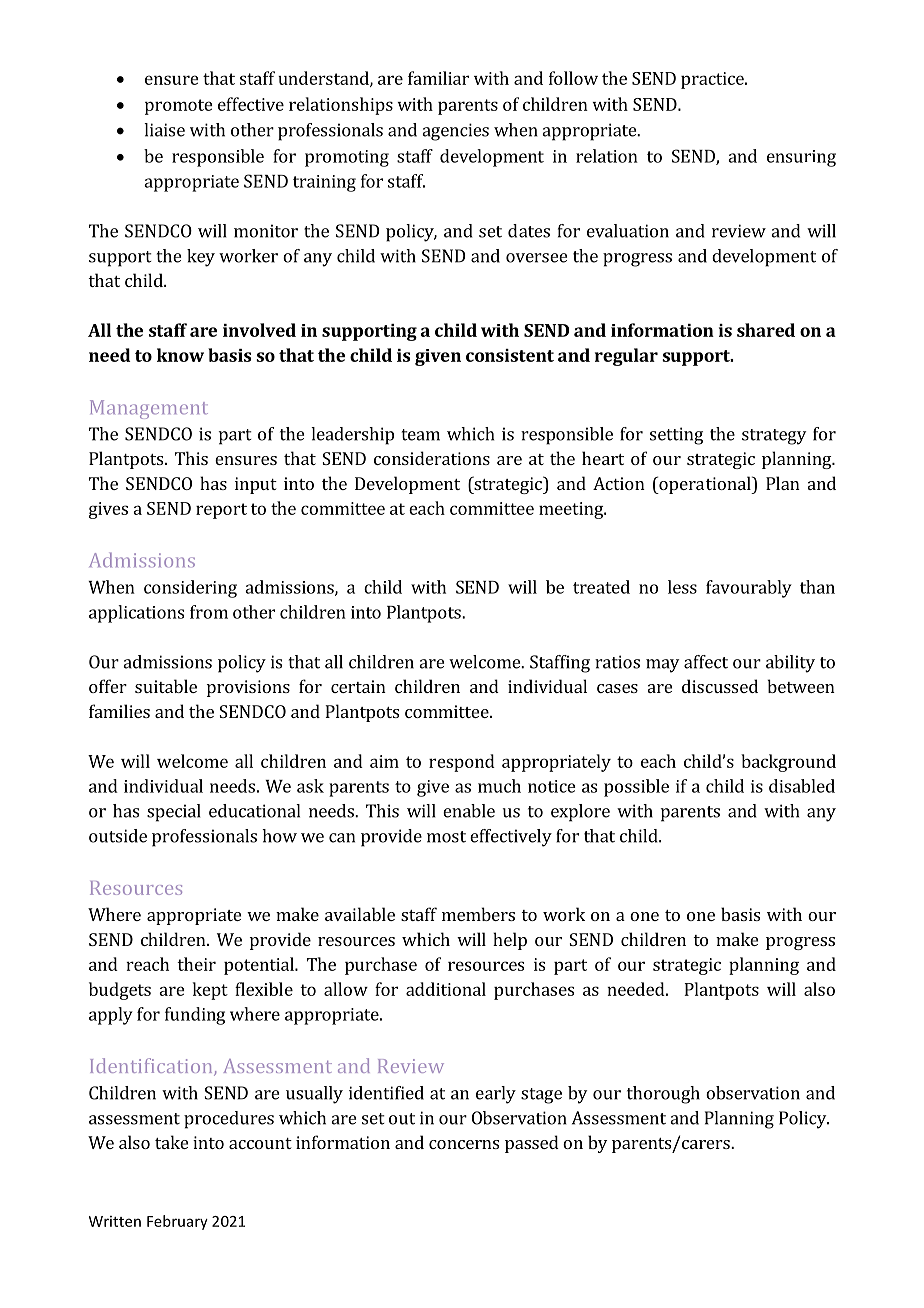 Image resolution: width=924 pixels, height=1308 pixels. Describe the element at coordinates (663, 1095) in the screenshot. I see `thorough` at that location.
